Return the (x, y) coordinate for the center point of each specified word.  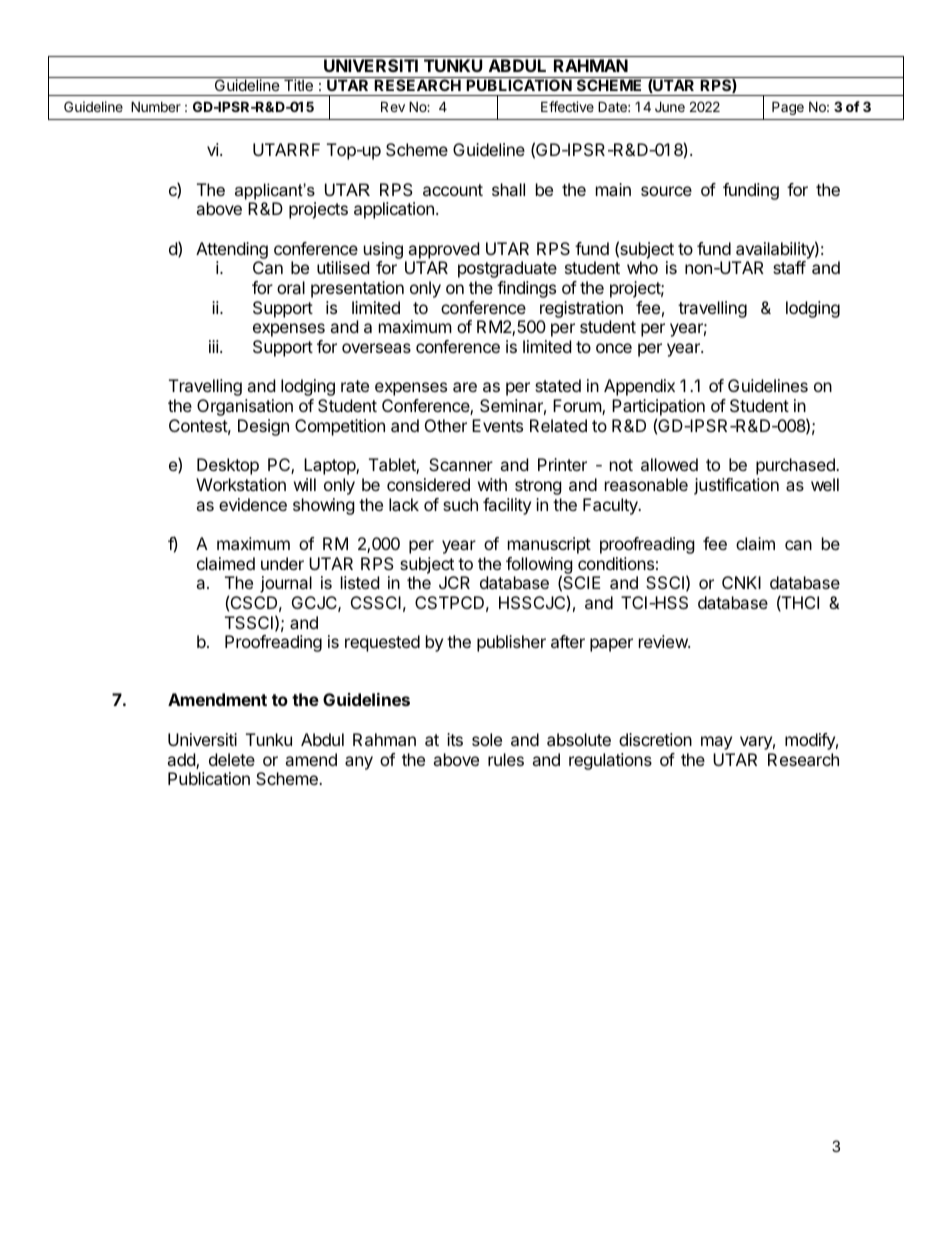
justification (736, 486)
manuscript (549, 545)
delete (232, 759)
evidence (253, 504)
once (614, 348)
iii (214, 346)
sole (487, 739)
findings (526, 289)
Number (156, 106)
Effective (567, 106)
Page (788, 108)
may (716, 743)
